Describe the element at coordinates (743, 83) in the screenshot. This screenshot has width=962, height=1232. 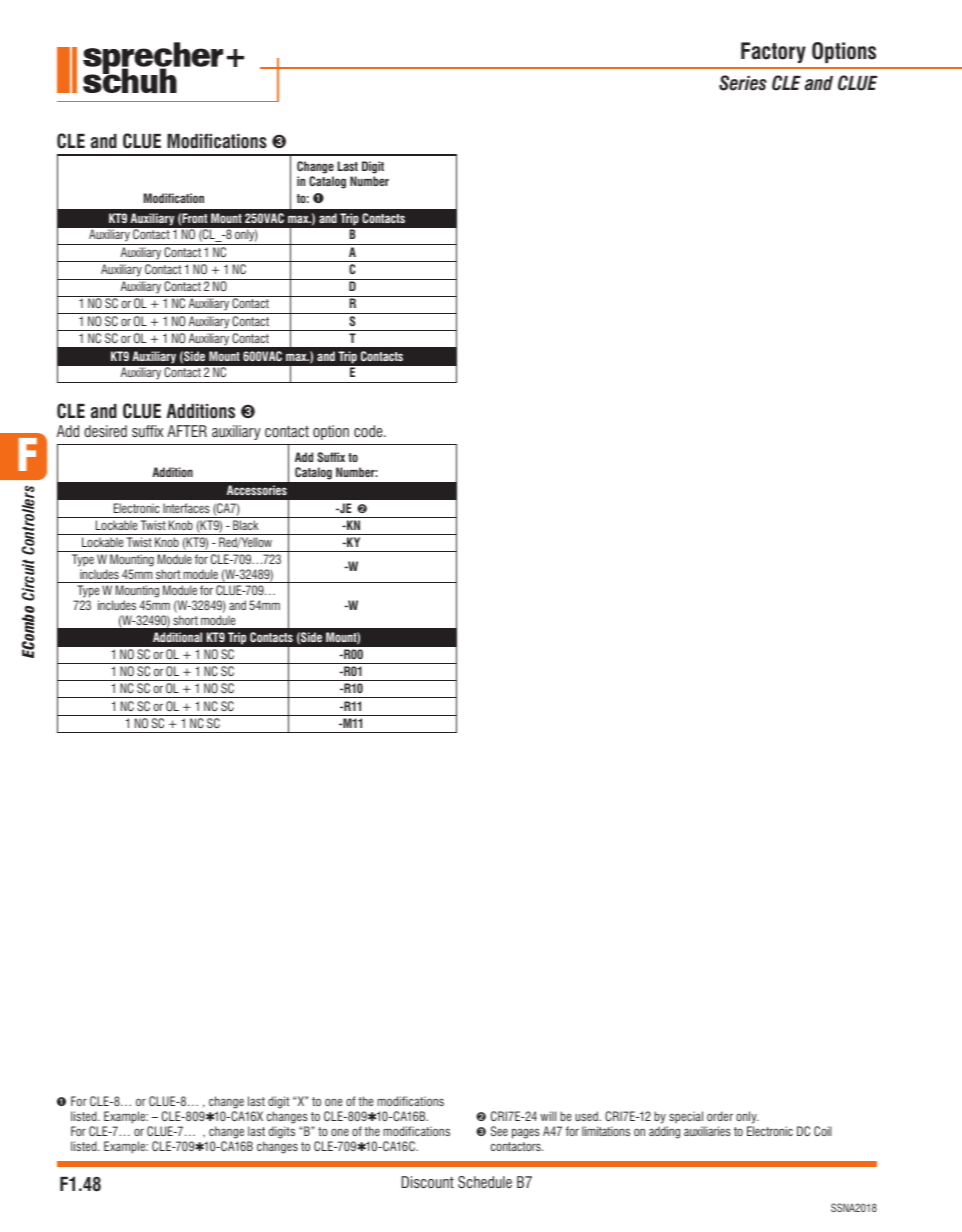
I see `Series` at that location.
